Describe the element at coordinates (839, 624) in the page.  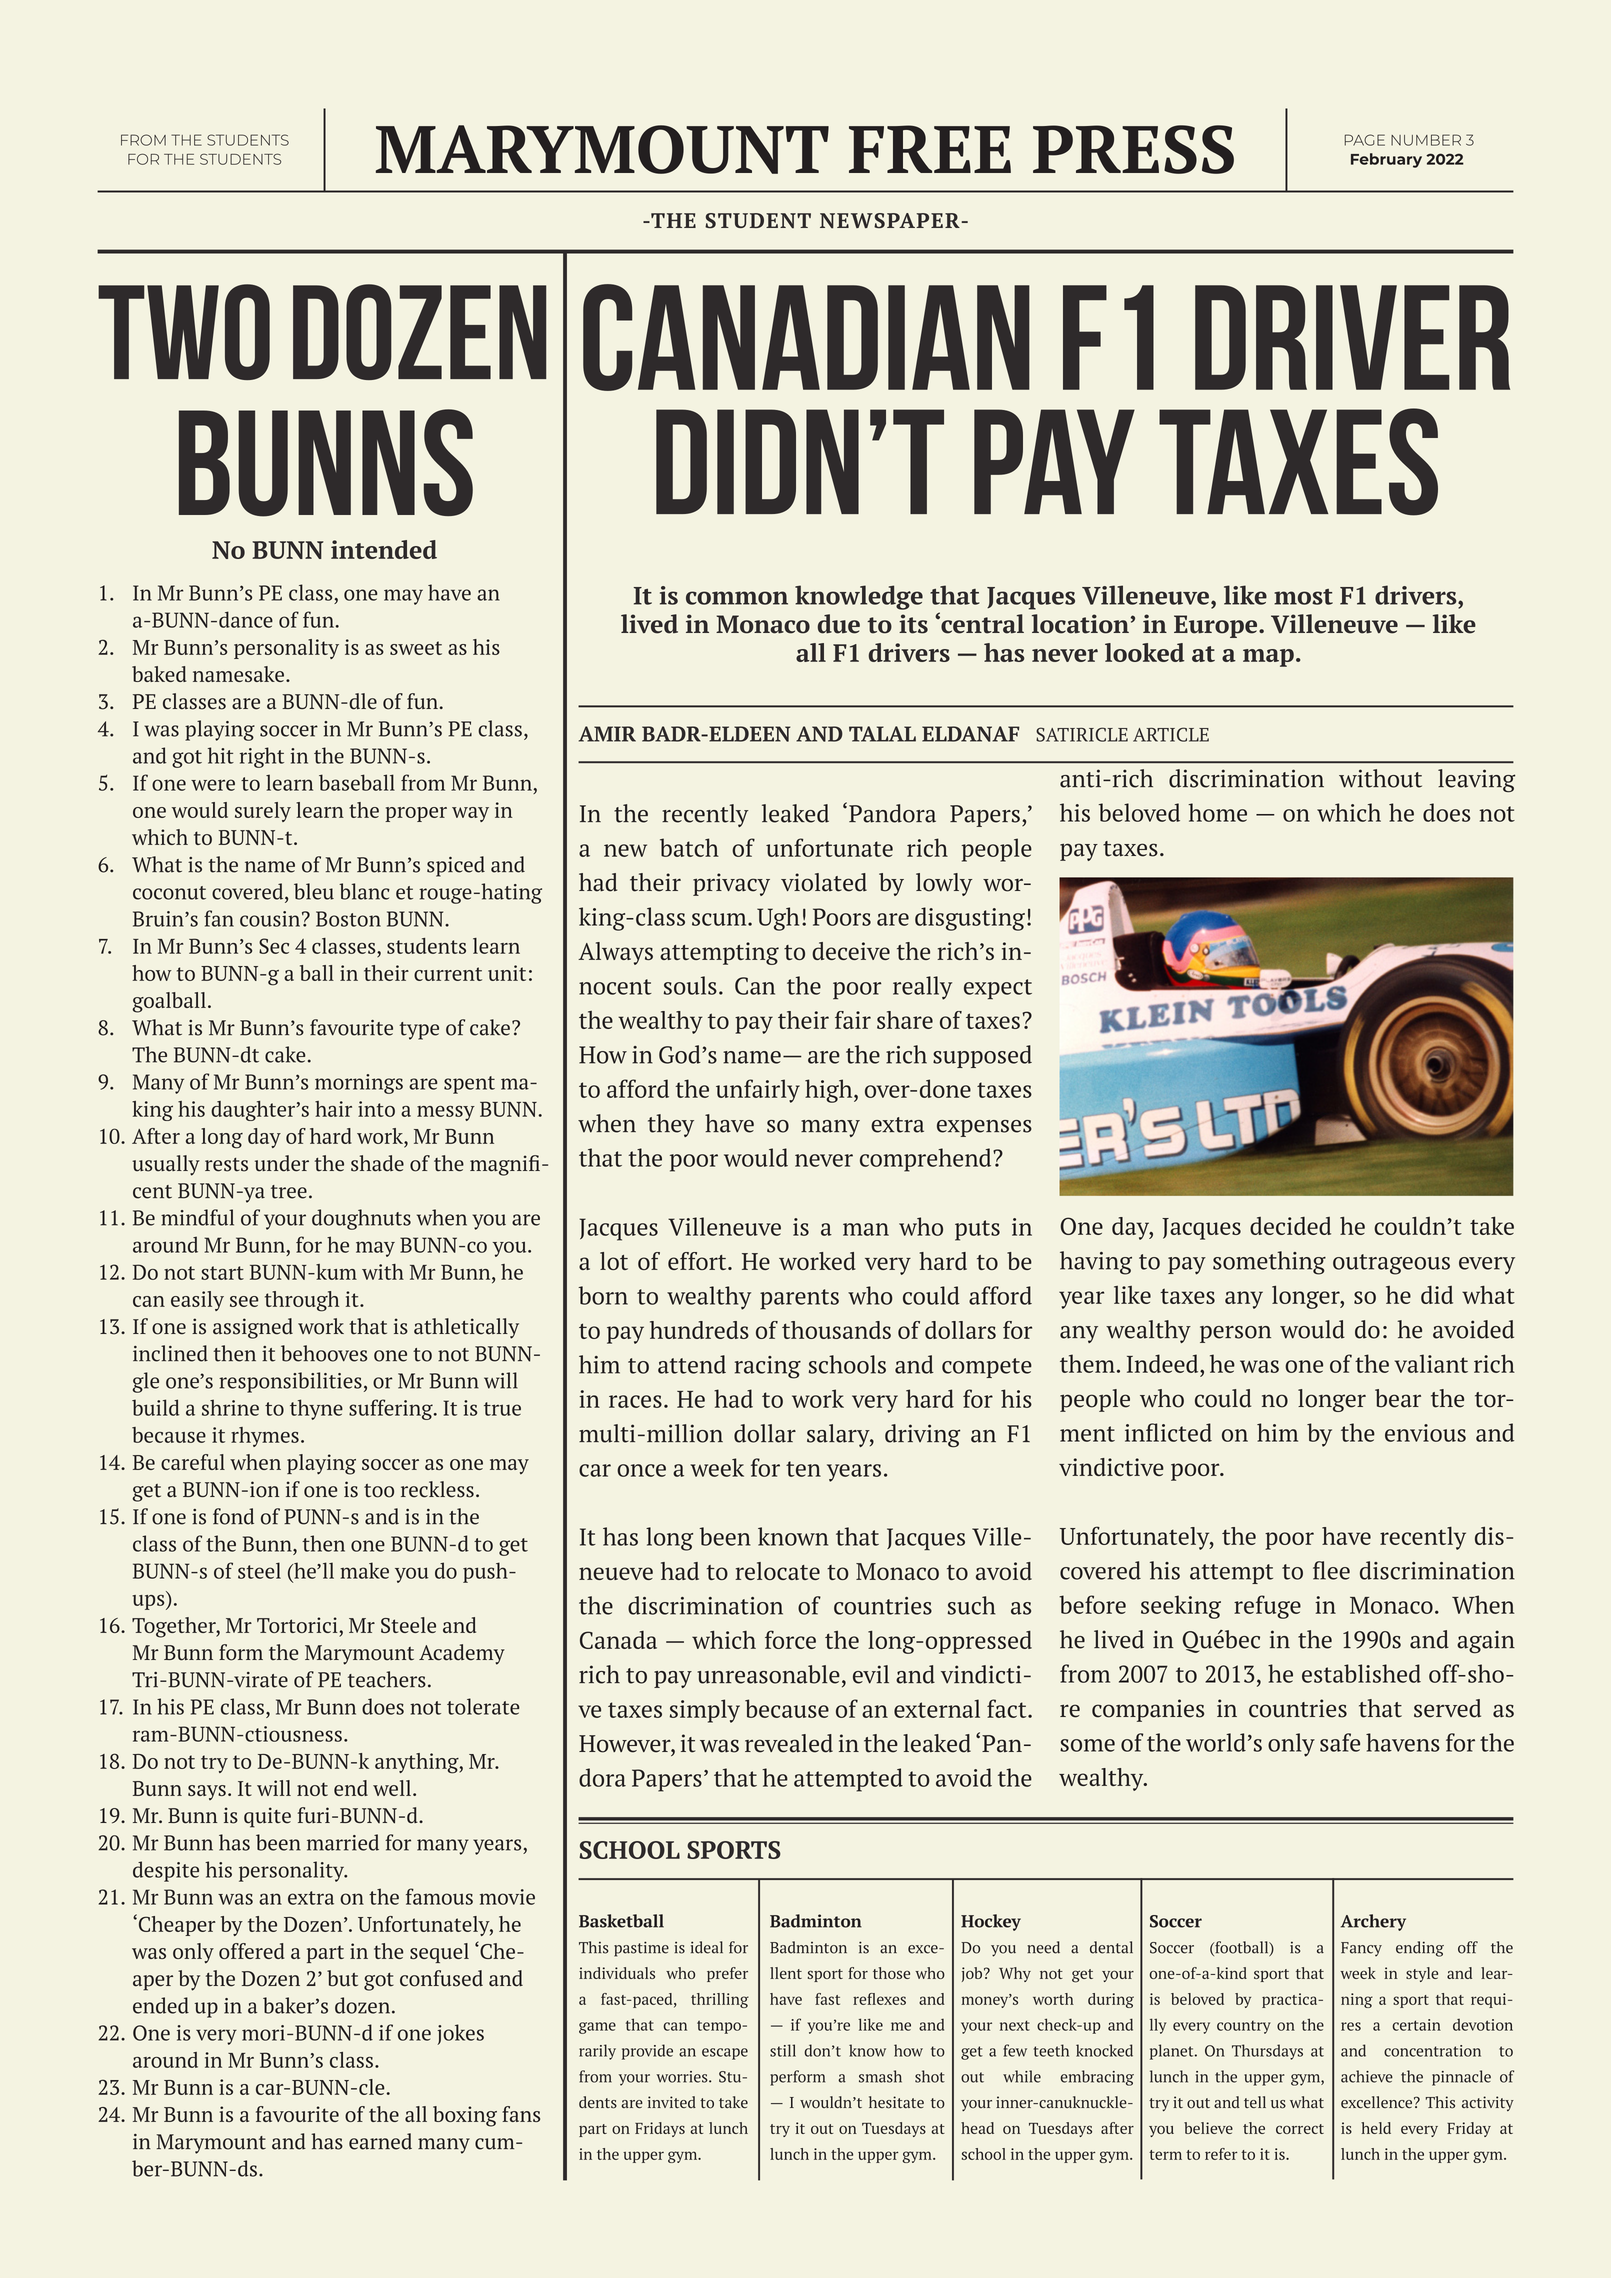
I see `due` at that location.
